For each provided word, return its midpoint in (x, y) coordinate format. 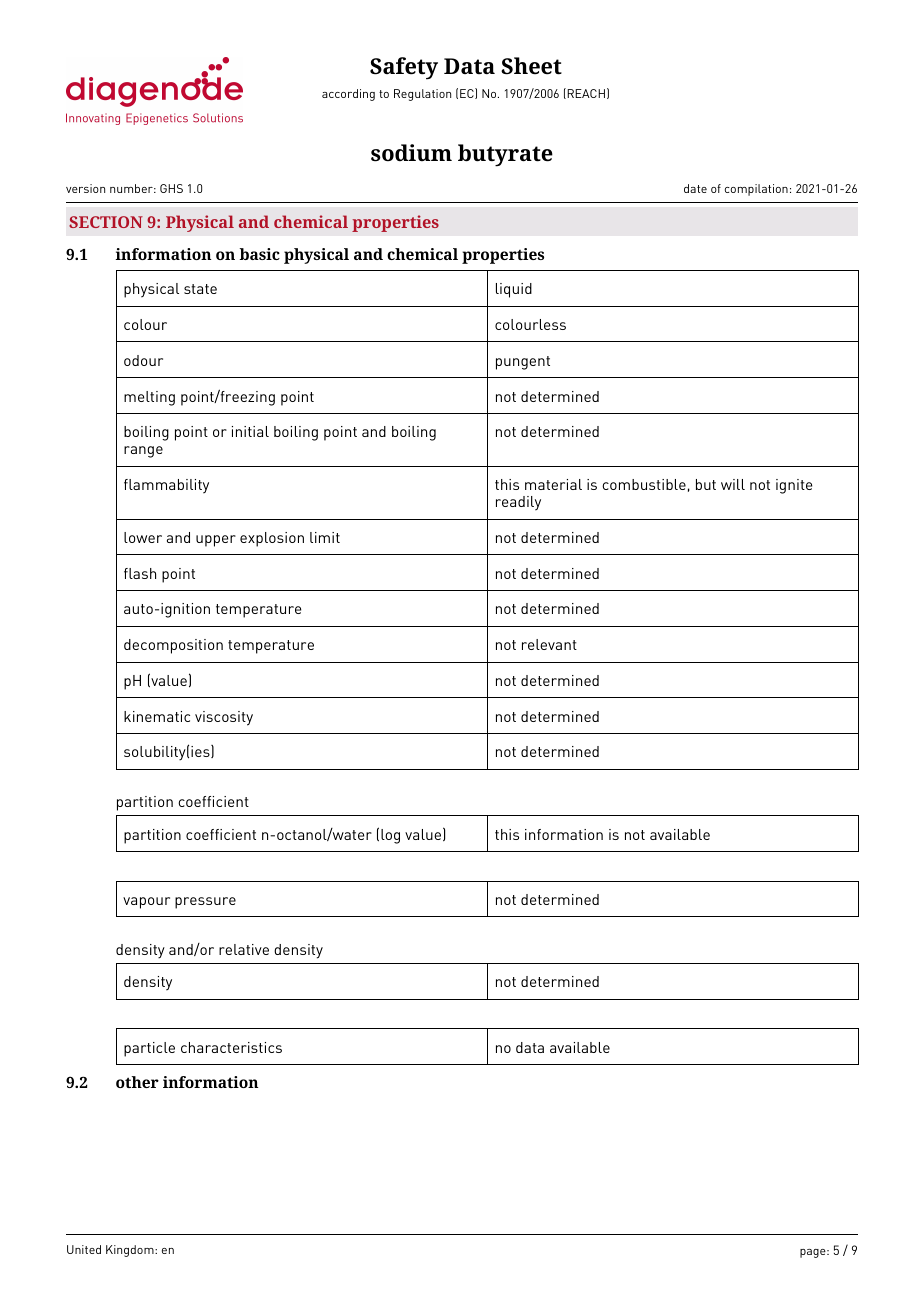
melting (149, 398)
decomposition (173, 646)
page (814, 1253)
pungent (523, 363)
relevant (549, 644)
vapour (146, 903)
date (695, 188)
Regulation (422, 95)
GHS (171, 188)
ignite (794, 486)
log (390, 836)
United (84, 1249)
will (733, 484)
